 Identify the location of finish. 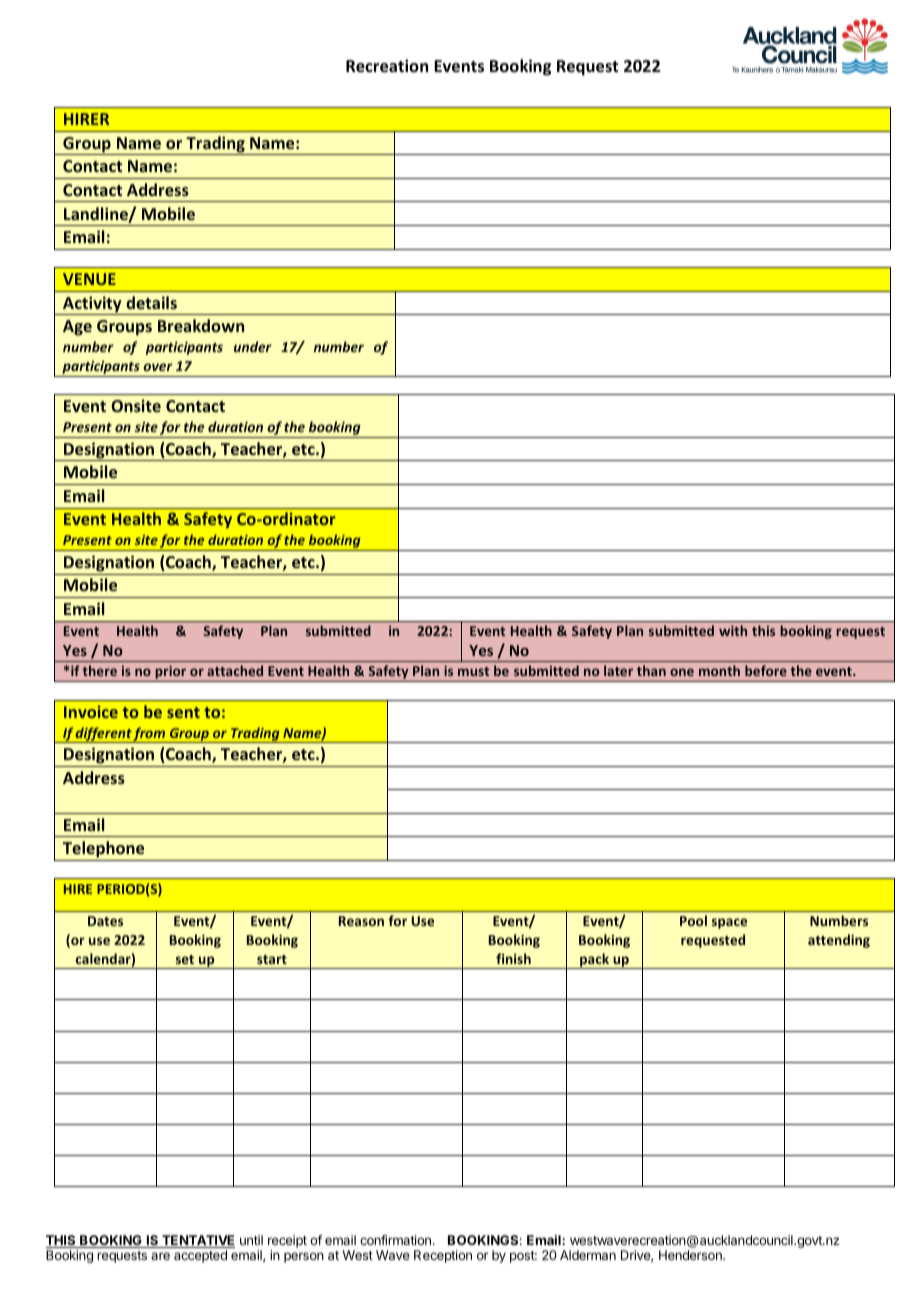
(513, 958).
